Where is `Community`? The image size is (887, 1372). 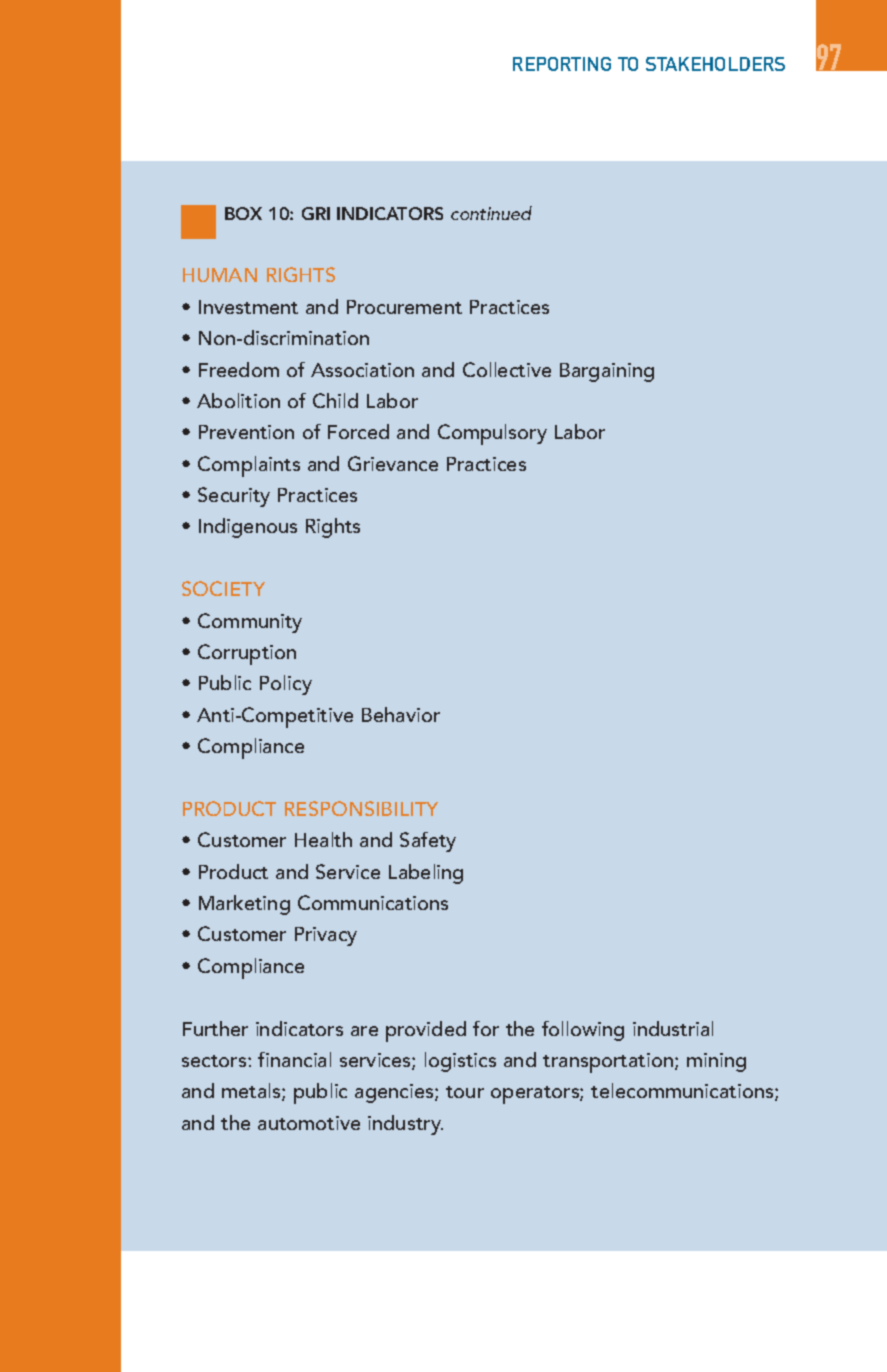 Community is located at coordinates (250, 623).
